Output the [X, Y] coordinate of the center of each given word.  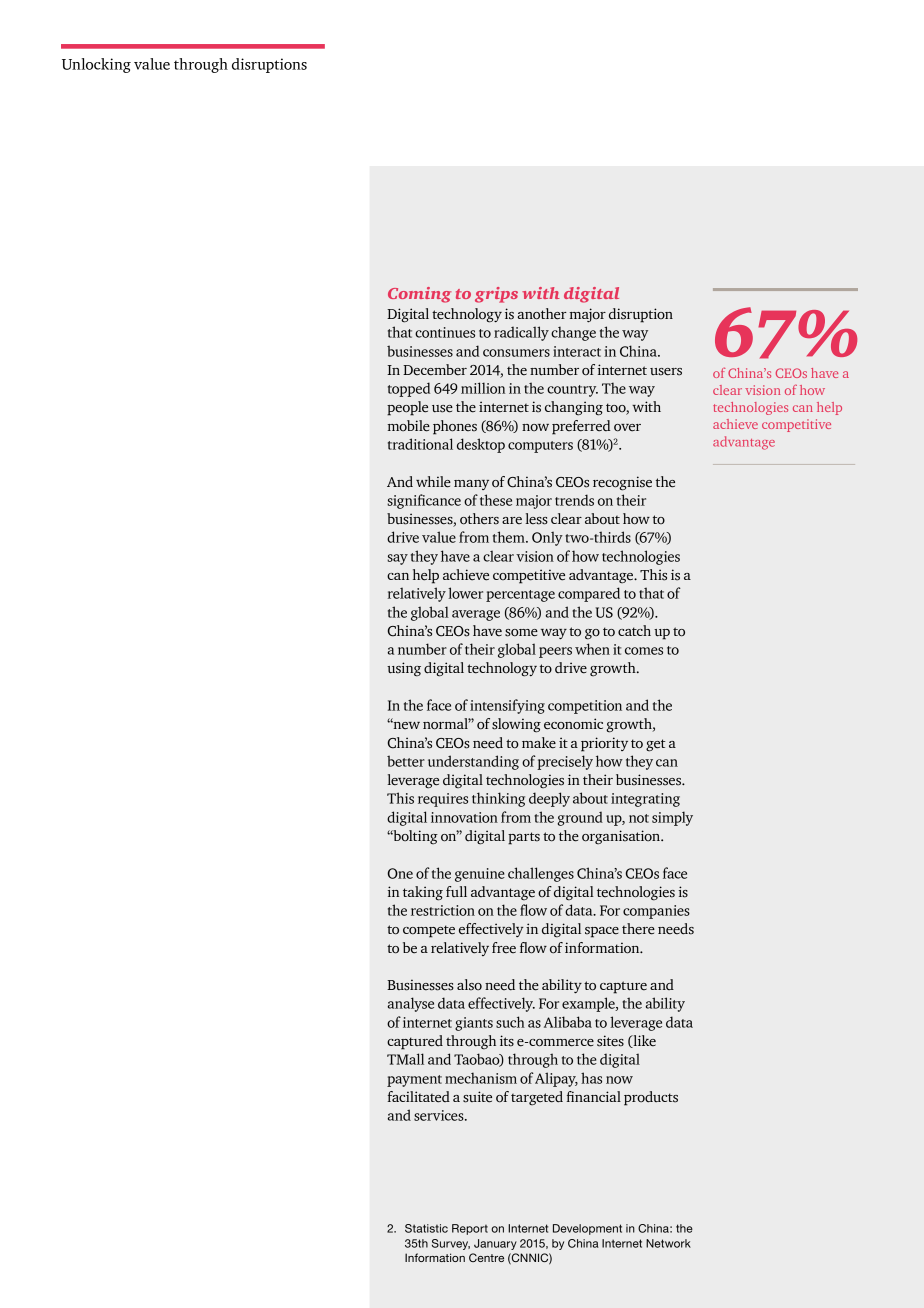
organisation [622, 837]
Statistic [426, 1228]
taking [423, 893]
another [542, 314]
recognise [622, 483]
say [397, 559]
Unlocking [96, 65]
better [406, 761]
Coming [419, 295]
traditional [420, 444]
